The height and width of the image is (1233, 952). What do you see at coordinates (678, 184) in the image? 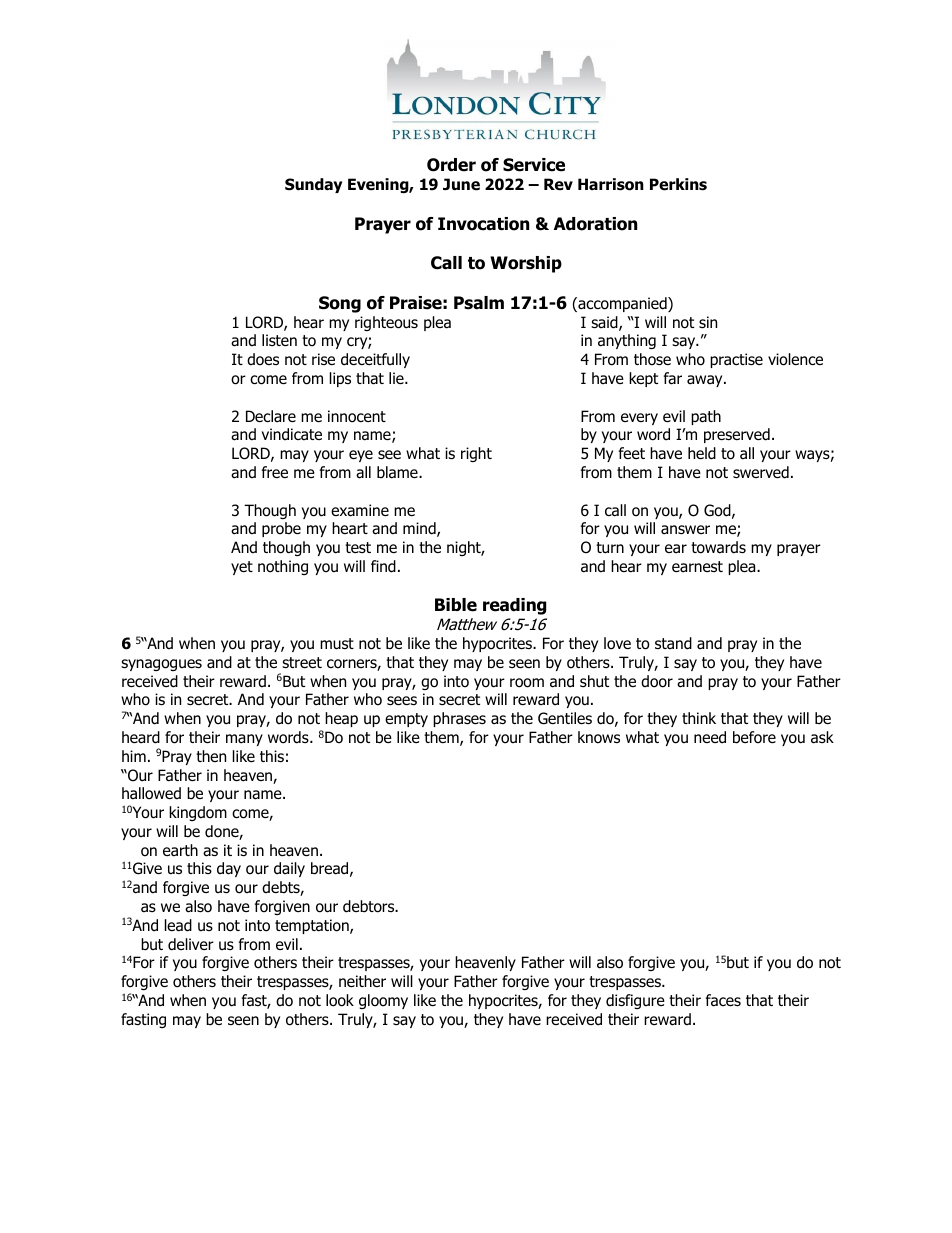
I see `Perkins` at bounding box center [678, 184].
